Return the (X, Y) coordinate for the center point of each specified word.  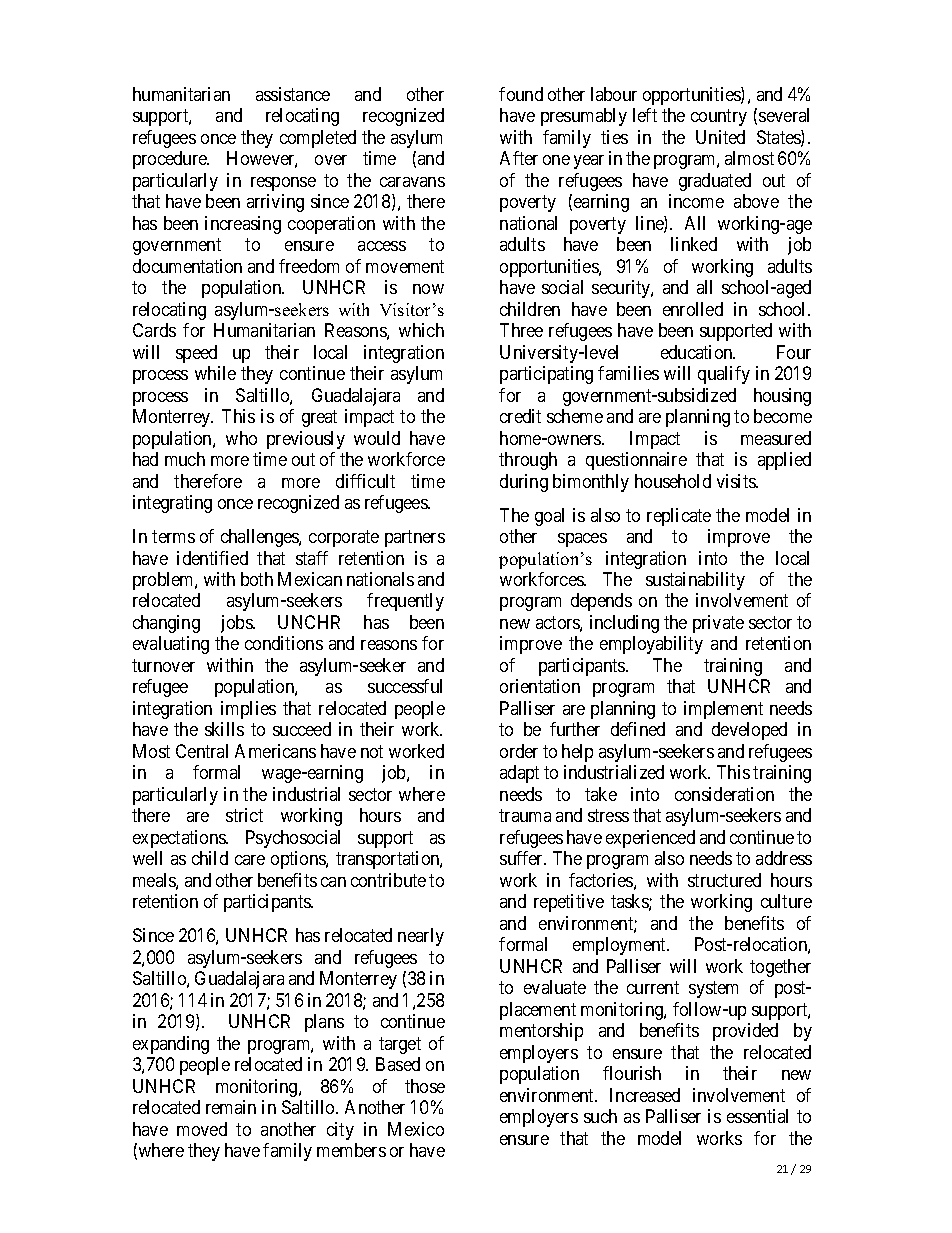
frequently (405, 602)
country (719, 118)
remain (231, 1107)
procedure (171, 160)
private (718, 624)
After (519, 158)
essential (757, 1116)
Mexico (416, 1129)
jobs (237, 624)
